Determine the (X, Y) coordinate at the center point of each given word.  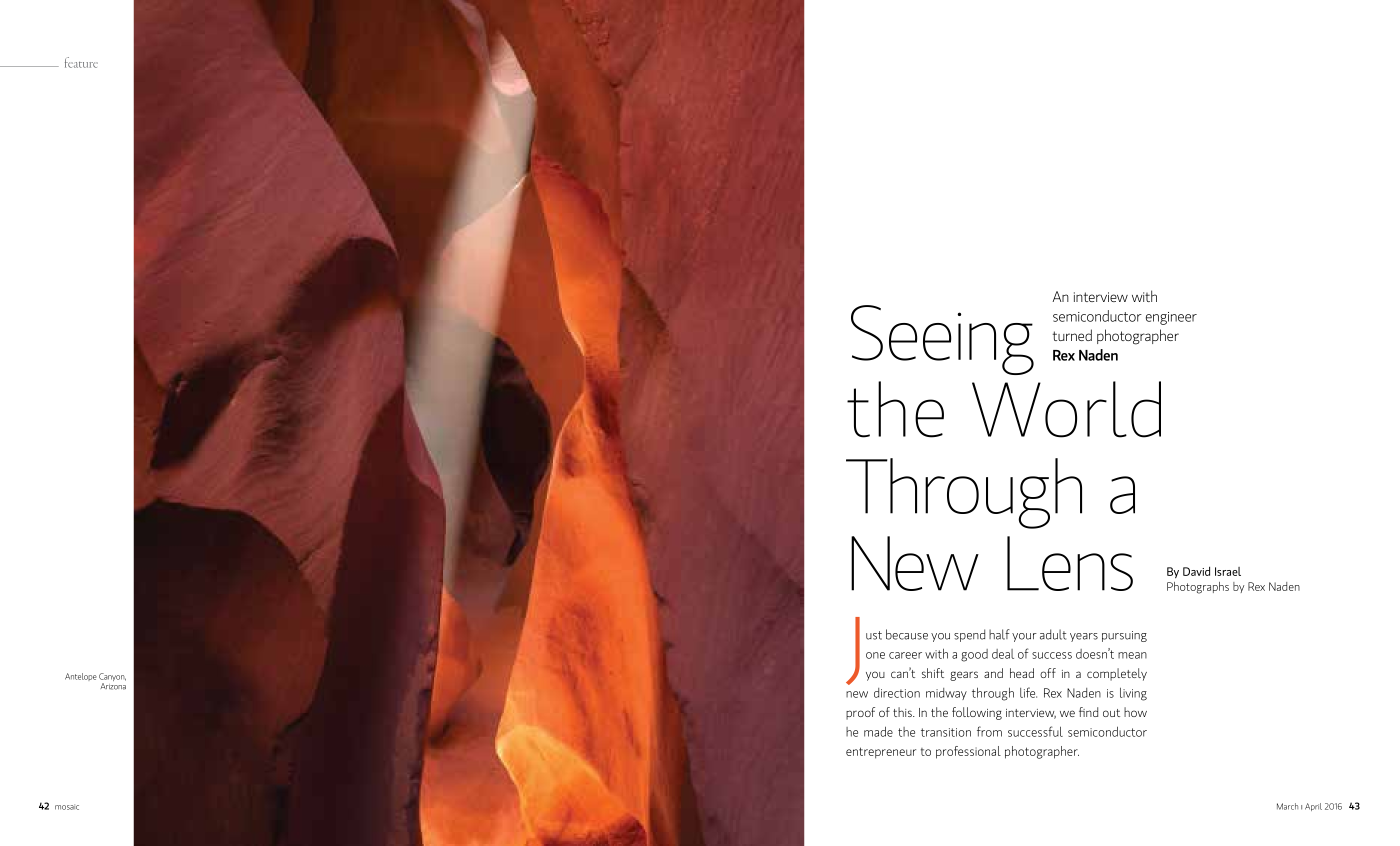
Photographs (1198, 588)
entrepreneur (881, 753)
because (907, 634)
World (1066, 409)
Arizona (113, 686)
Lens (1070, 563)
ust (874, 635)
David (1196, 571)
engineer (1171, 318)
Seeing (942, 340)
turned (1072, 335)
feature (81, 62)
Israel (1228, 571)
